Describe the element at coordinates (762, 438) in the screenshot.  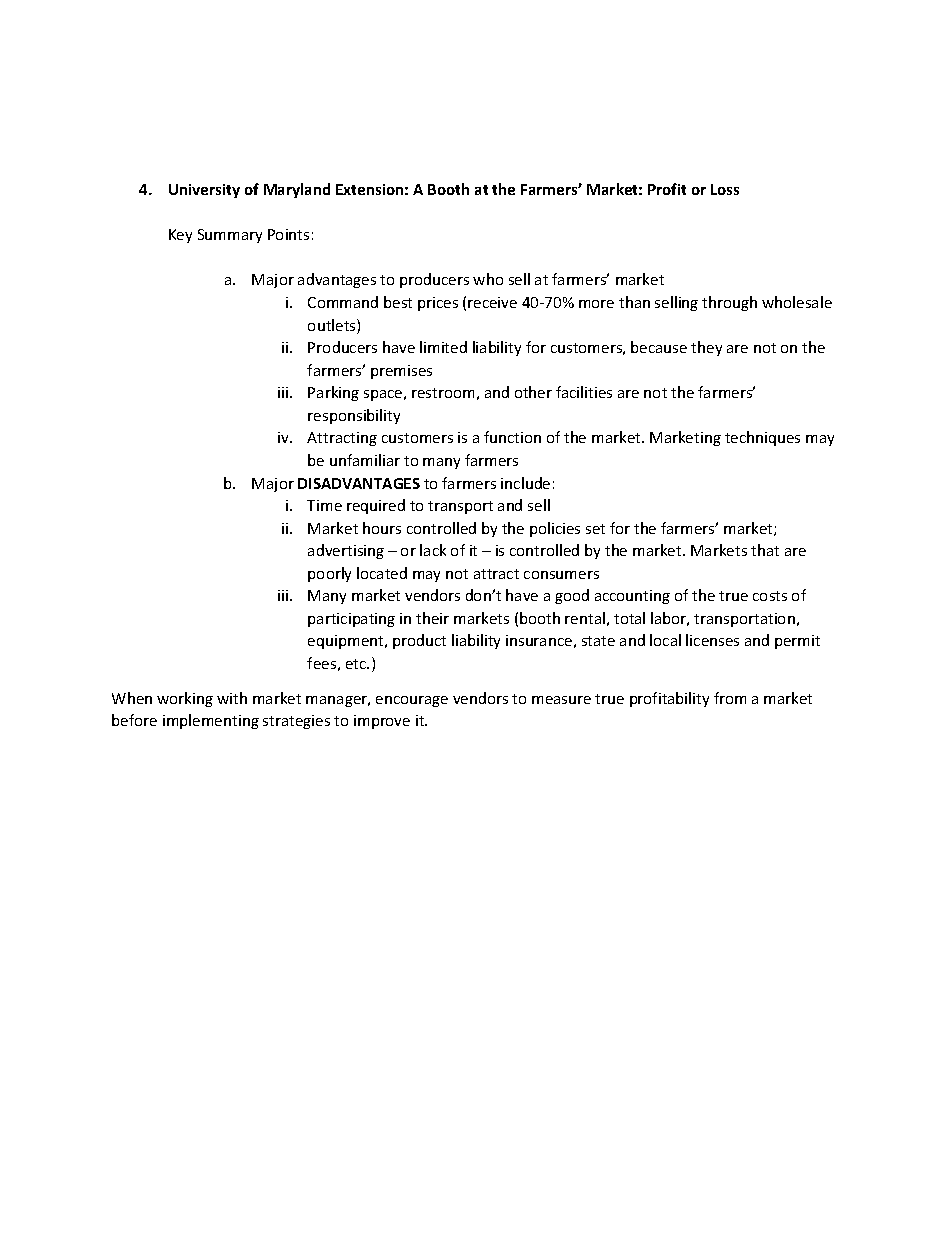
I see `techniques` at that location.
